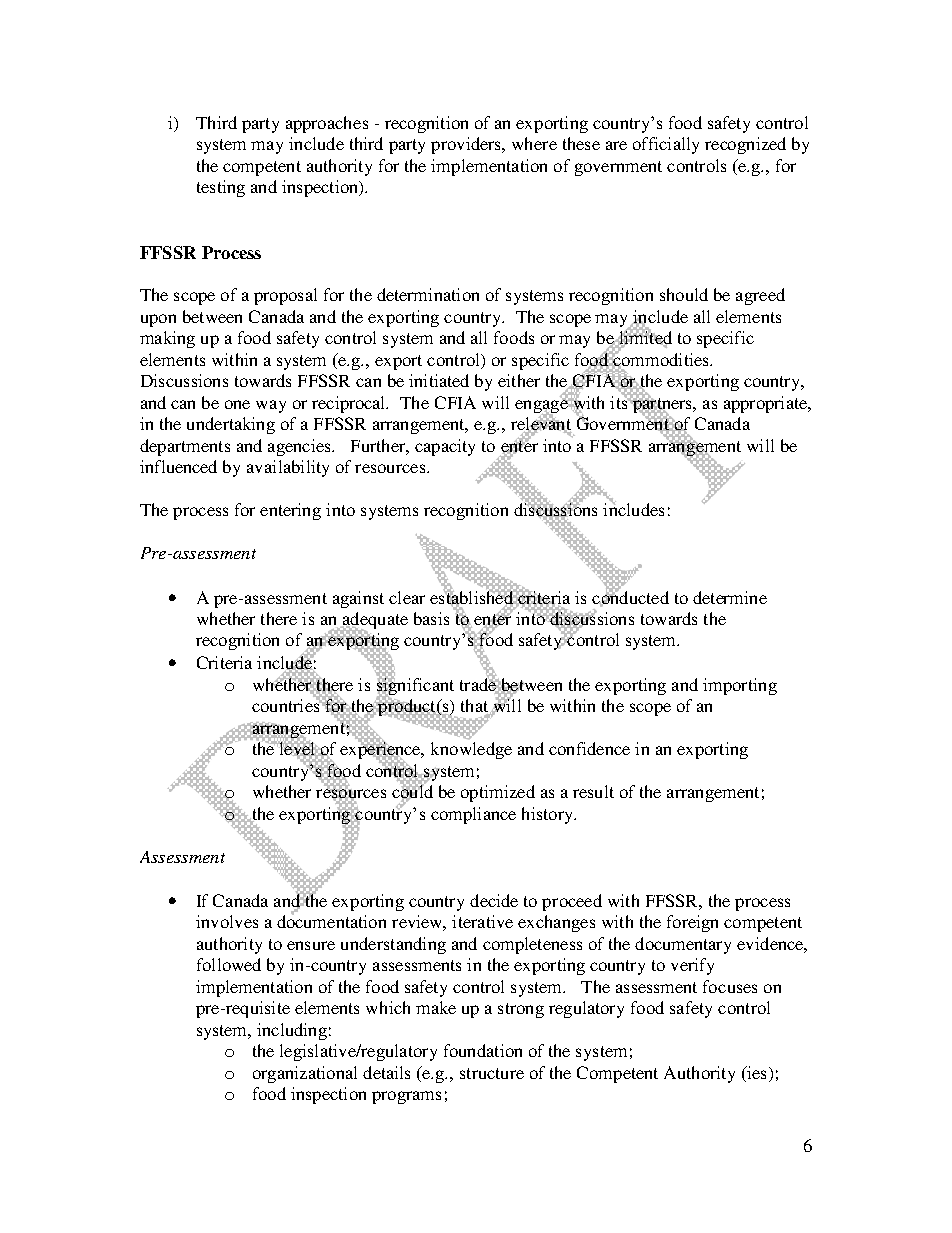  What do you see at coordinates (471, 750) in the screenshot?
I see `knowledge` at bounding box center [471, 750].
